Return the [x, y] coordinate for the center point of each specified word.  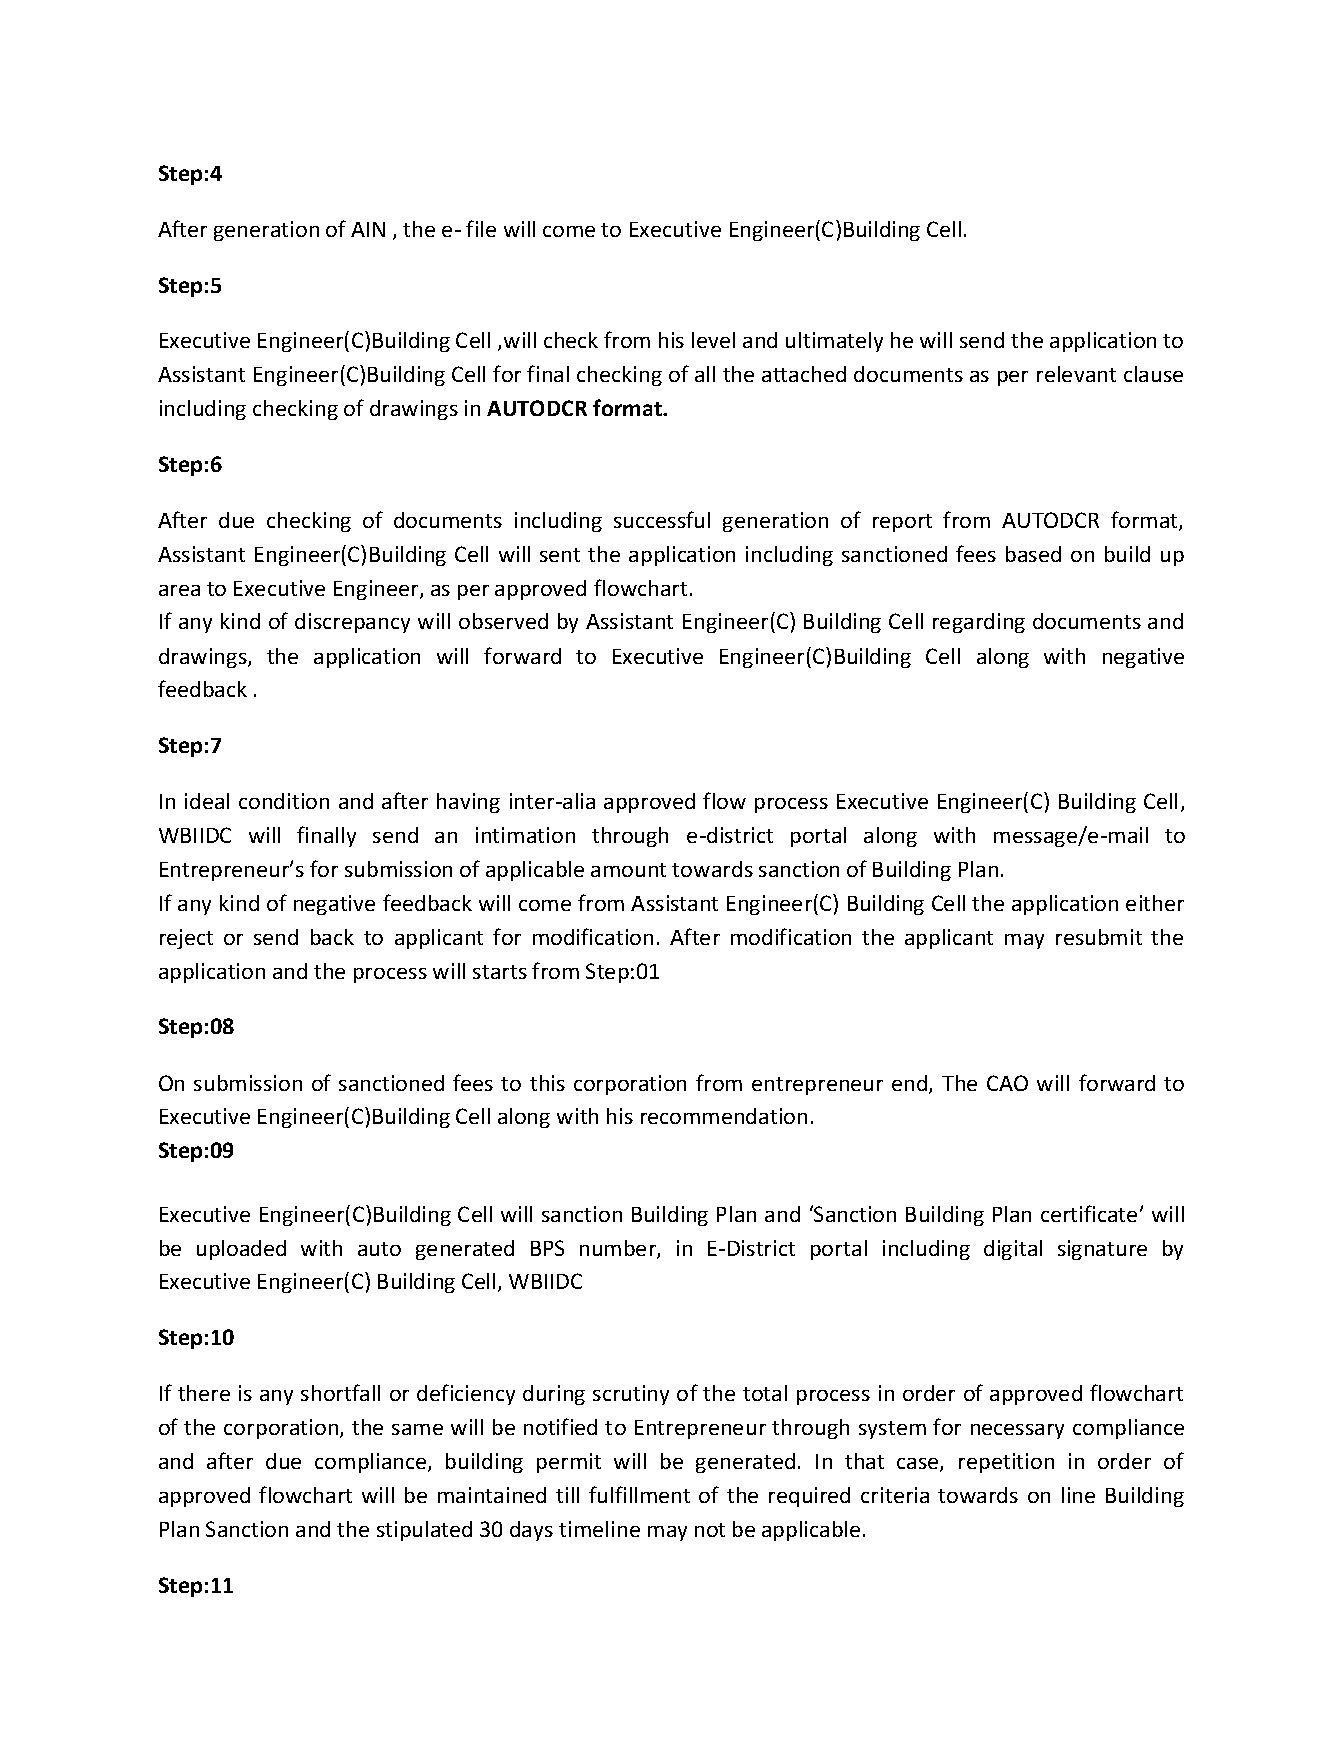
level [713, 340]
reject [186, 939]
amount [628, 870]
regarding [979, 623]
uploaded [241, 1250]
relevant [1076, 374]
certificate [1089, 1213]
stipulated [424, 1531]
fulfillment [639, 1494]
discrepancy [352, 623]
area [179, 590]
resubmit [1099, 937]
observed [503, 621]
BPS [547, 1248]
